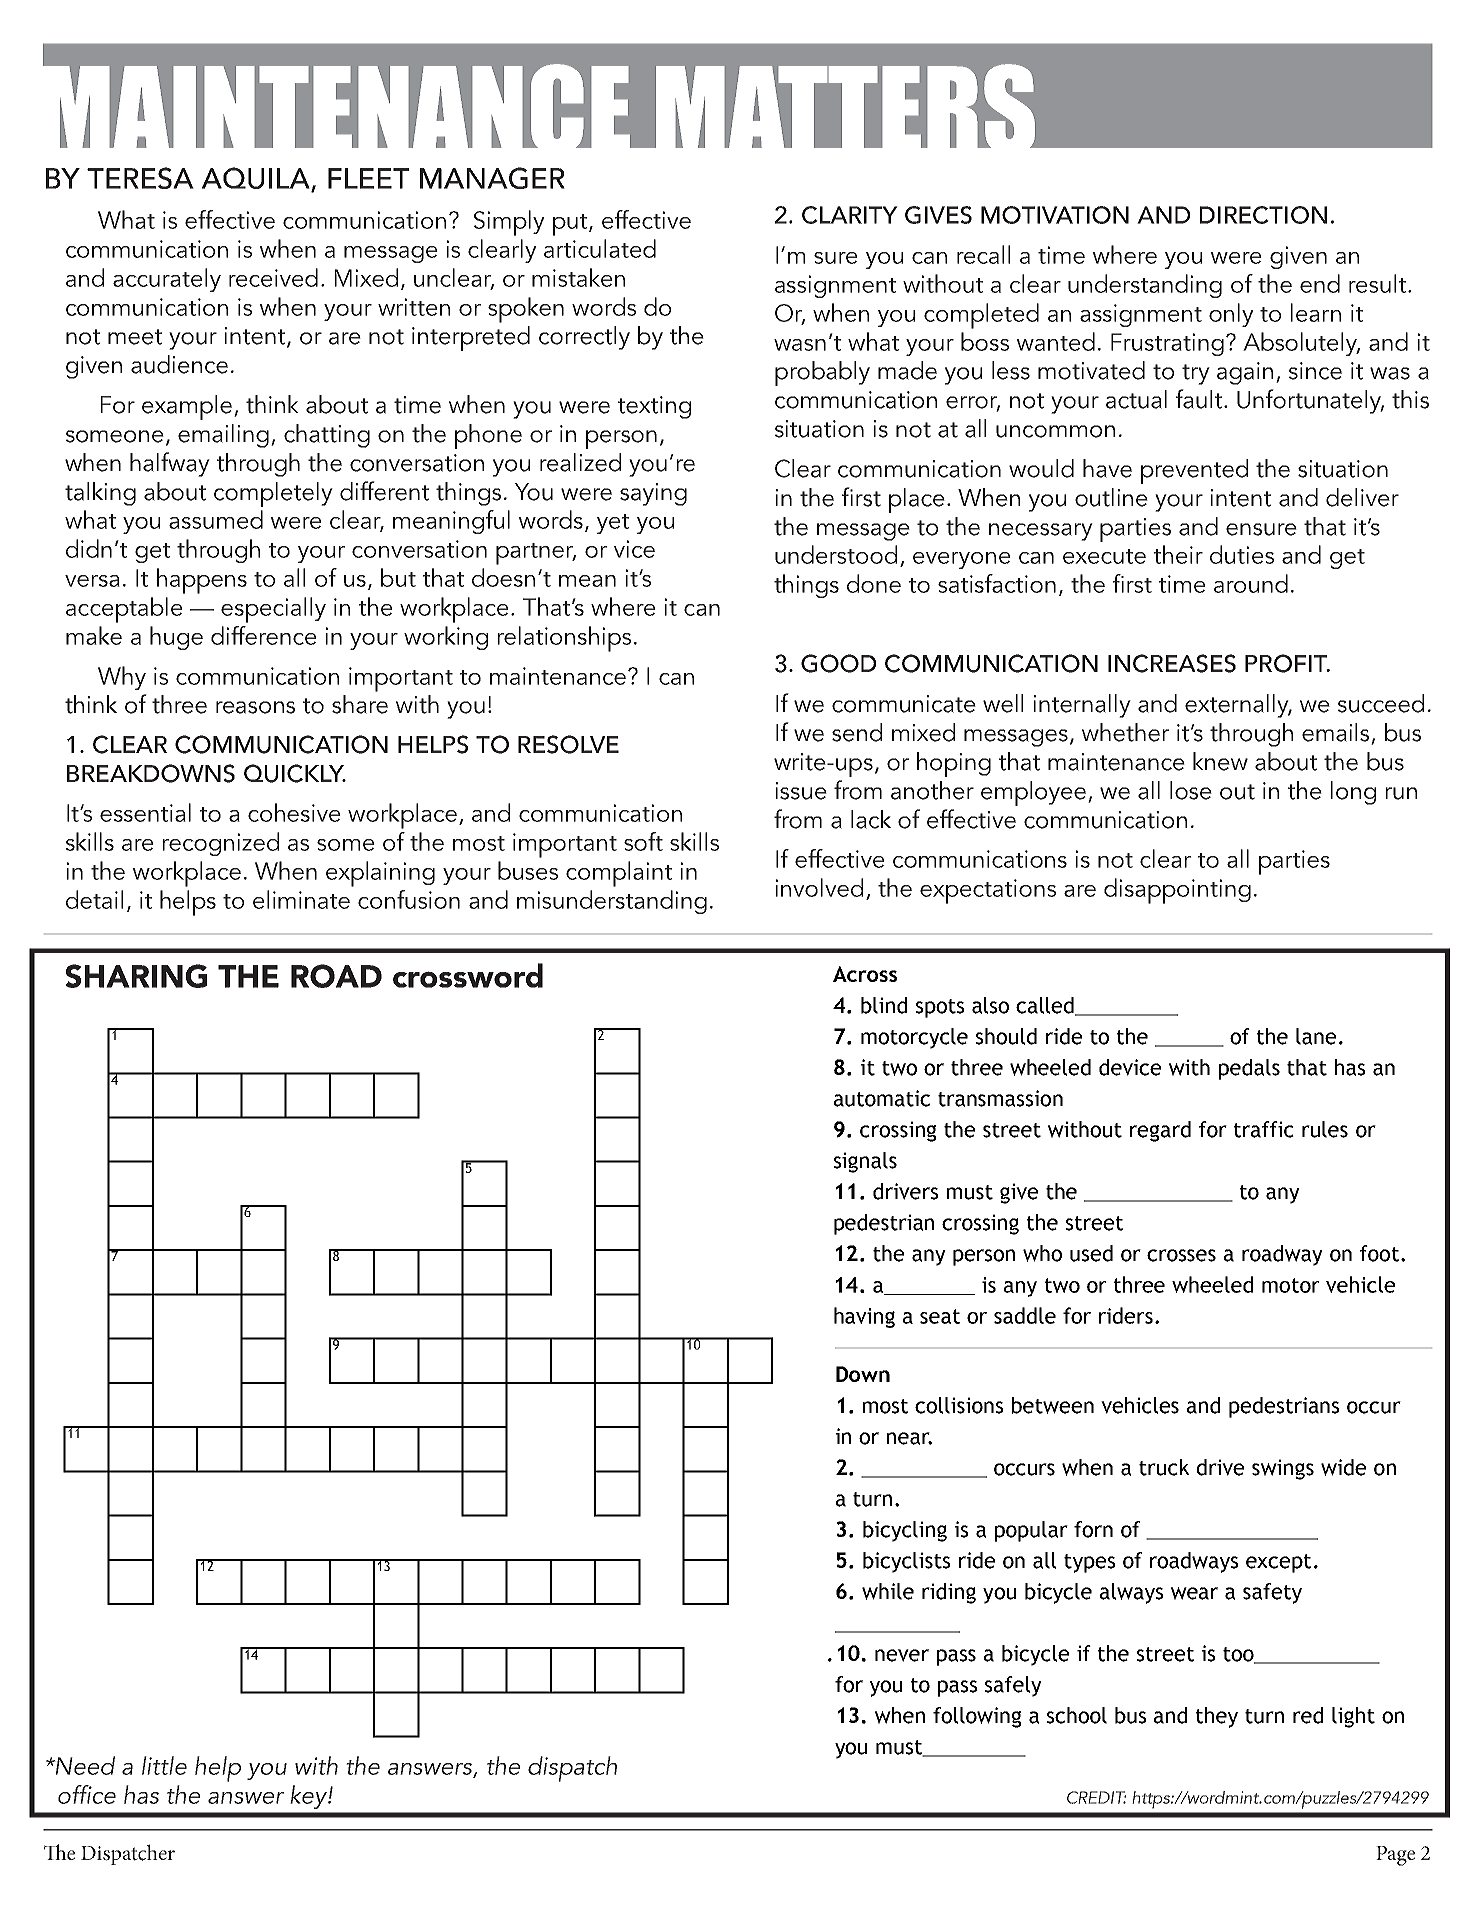 The height and width of the page is (1910, 1476). What do you see at coordinates (850, 215) in the page?
I see `CLARITY` at bounding box center [850, 215].
